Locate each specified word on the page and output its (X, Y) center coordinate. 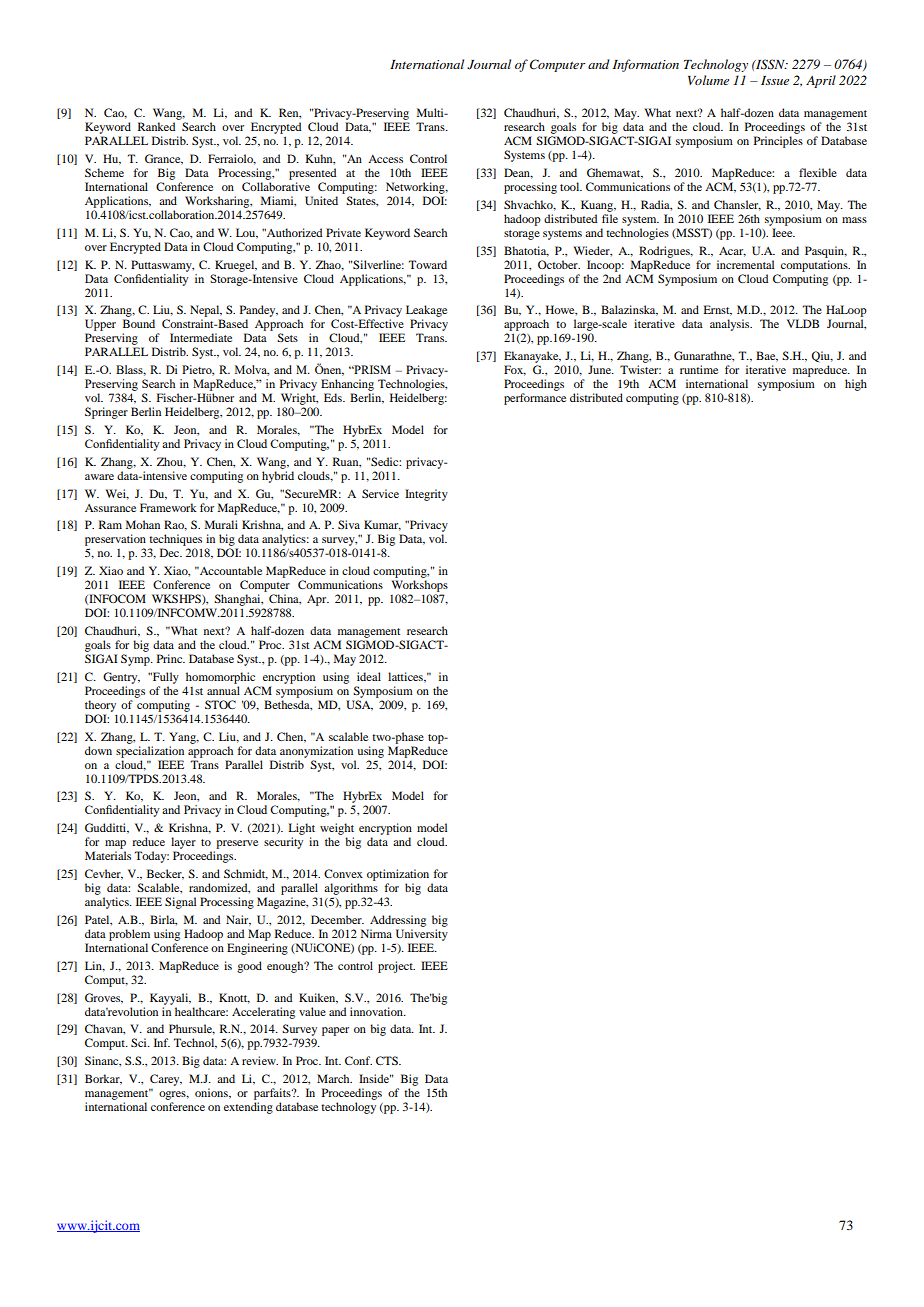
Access (385, 159)
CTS (388, 1060)
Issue (775, 80)
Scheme (104, 172)
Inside (375, 1078)
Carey (166, 1080)
